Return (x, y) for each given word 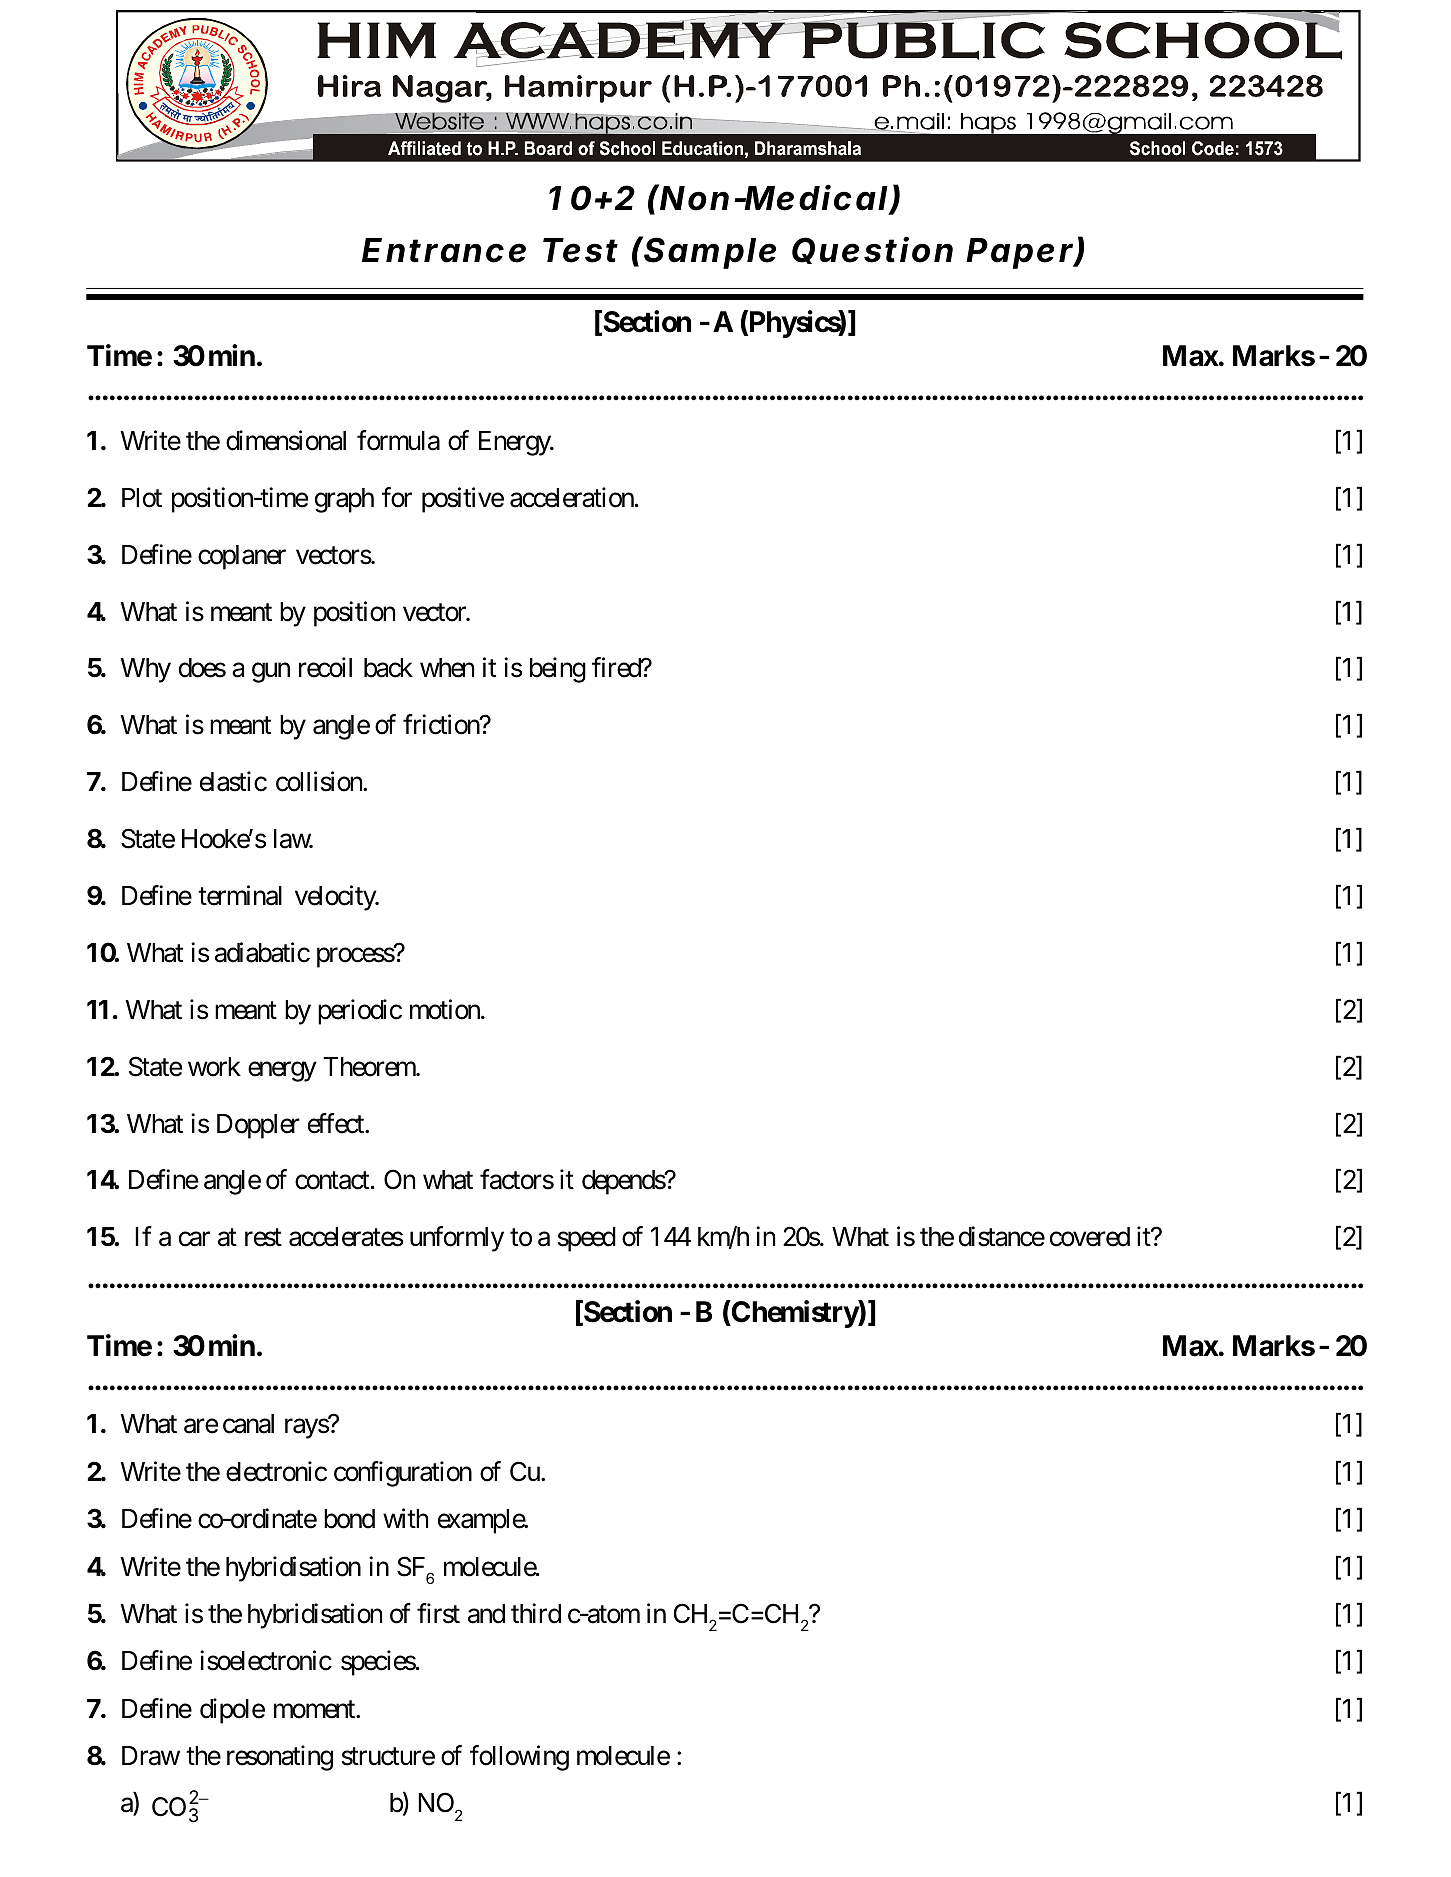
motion (446, 1009)
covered (1090, 1237)
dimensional (286, 440)
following (519, 1758)
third (536, 1613)
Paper (1020, 253)
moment (315, 1710)
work (214, 1067)
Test (580, 250)
